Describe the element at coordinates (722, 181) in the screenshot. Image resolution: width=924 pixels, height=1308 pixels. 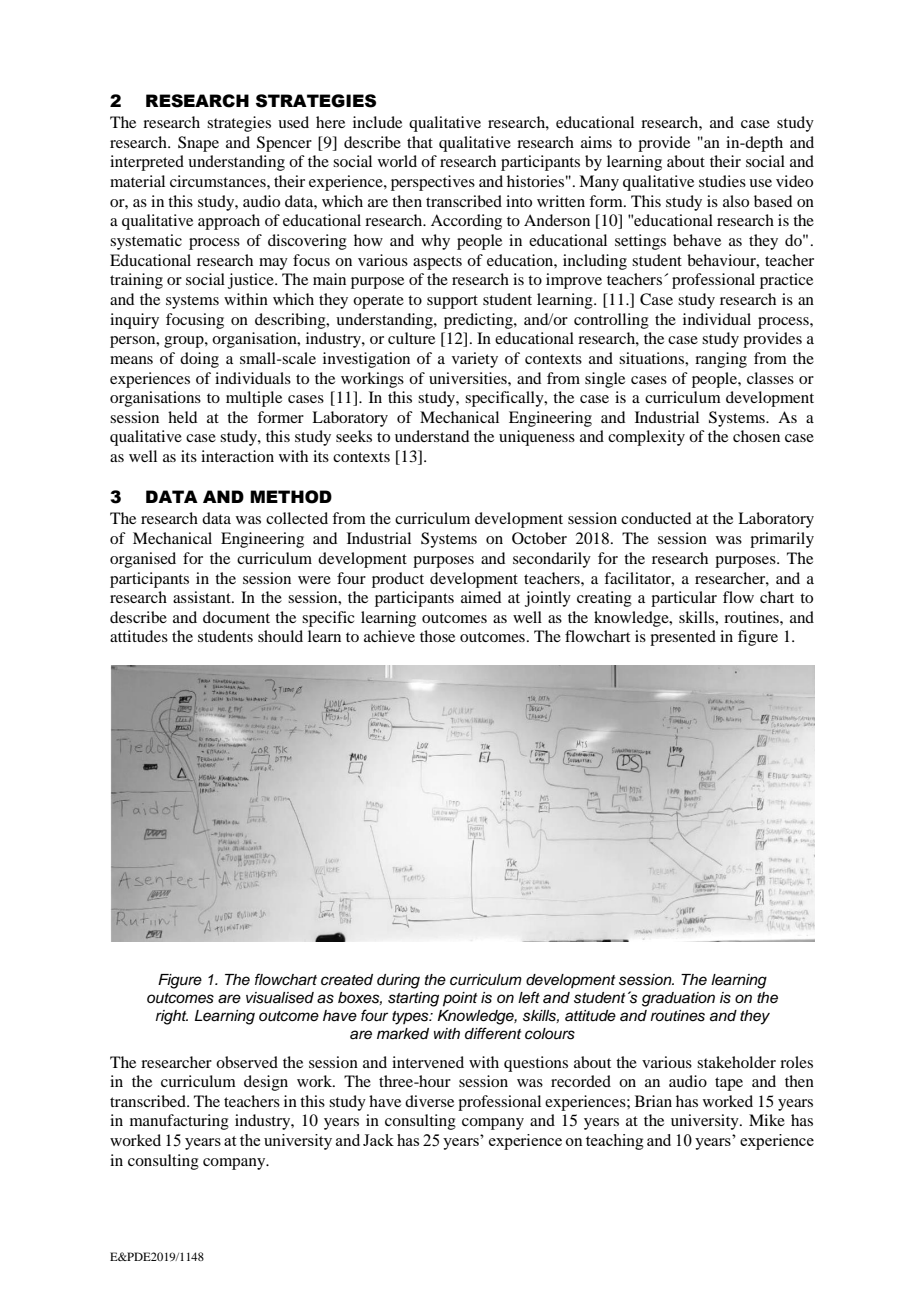
I see `studies` at that location.
